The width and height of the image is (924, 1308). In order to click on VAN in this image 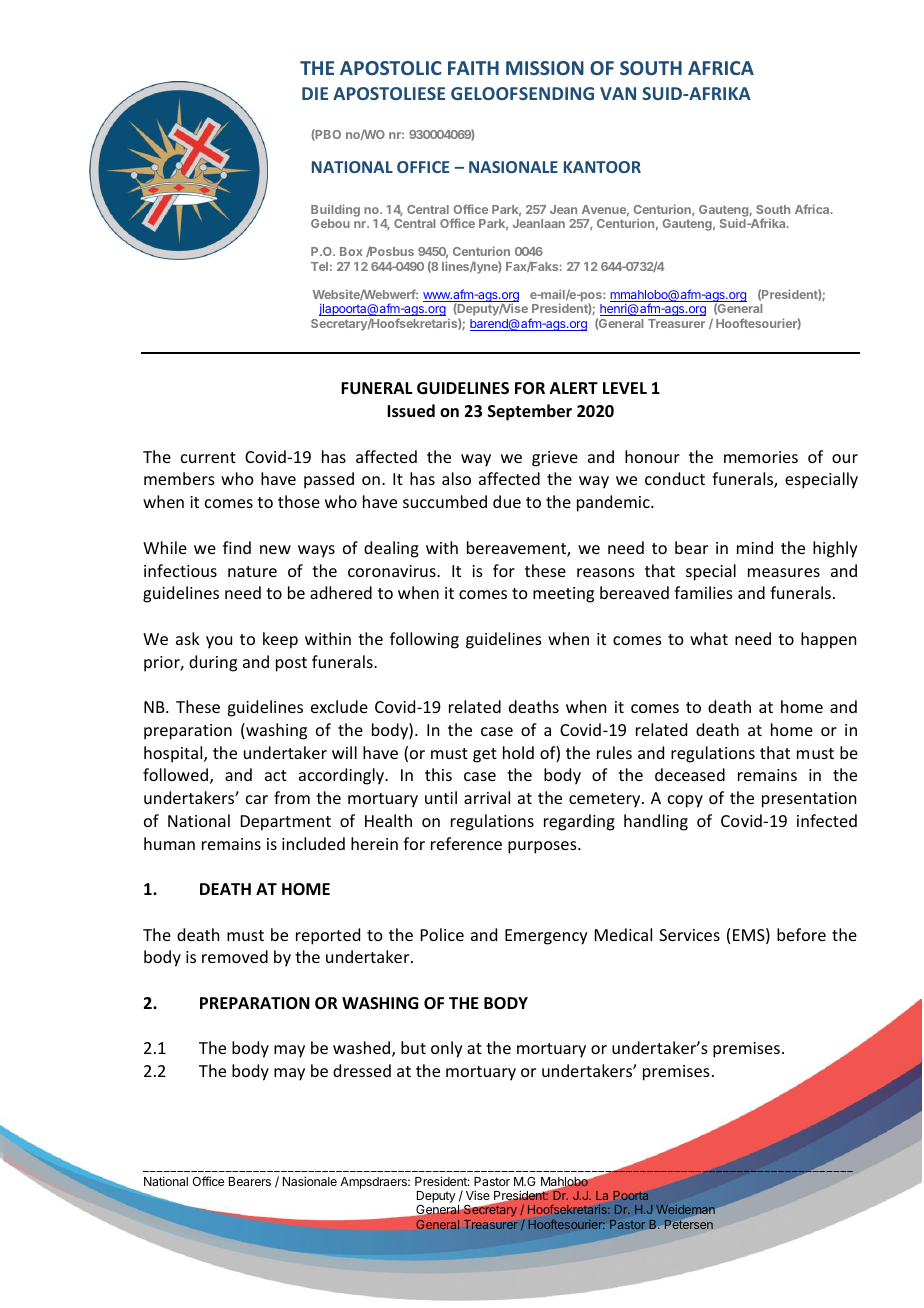, I will do `click(618, 93)`.
